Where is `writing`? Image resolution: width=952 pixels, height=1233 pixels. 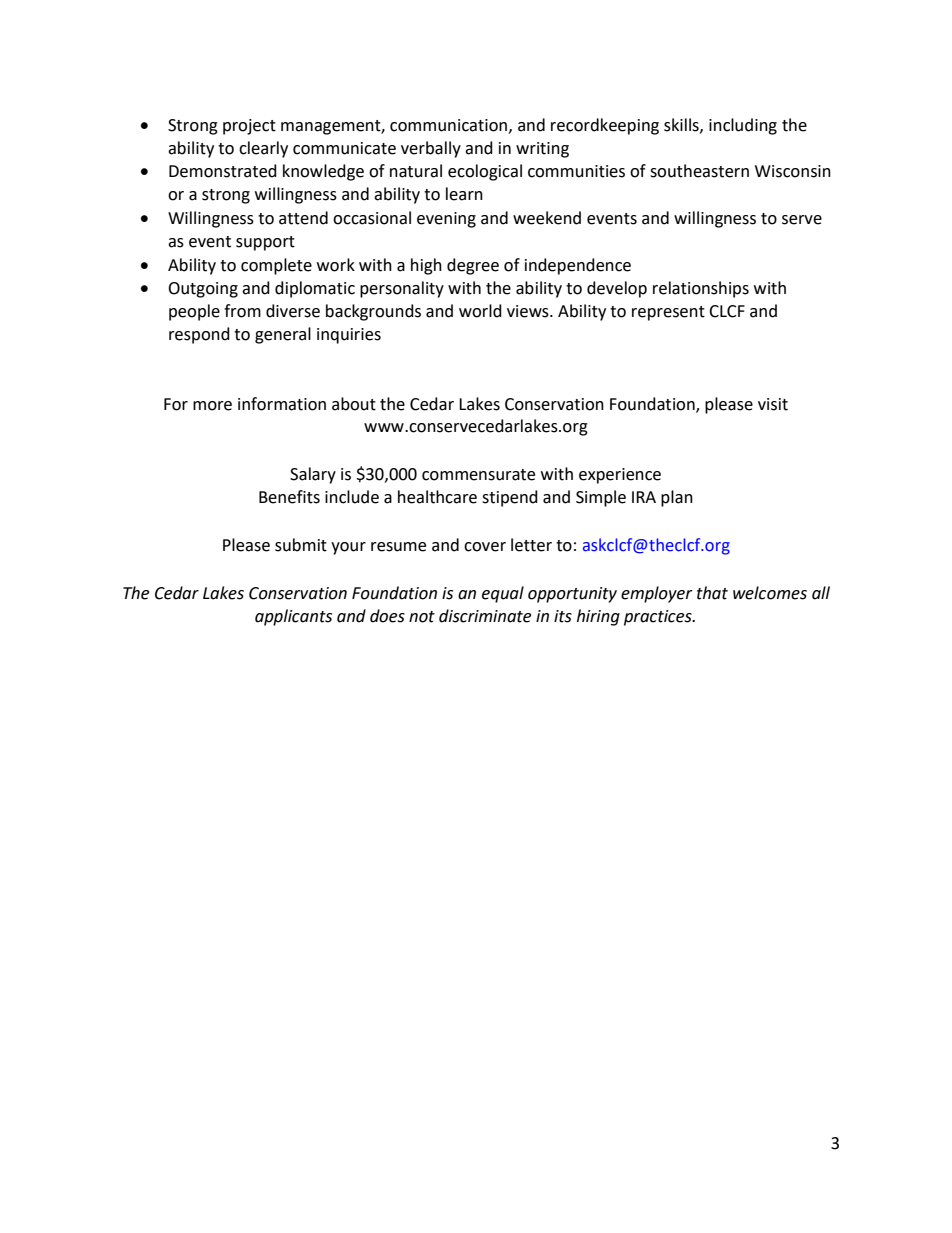 writing is located at coordinates (542, 150).
